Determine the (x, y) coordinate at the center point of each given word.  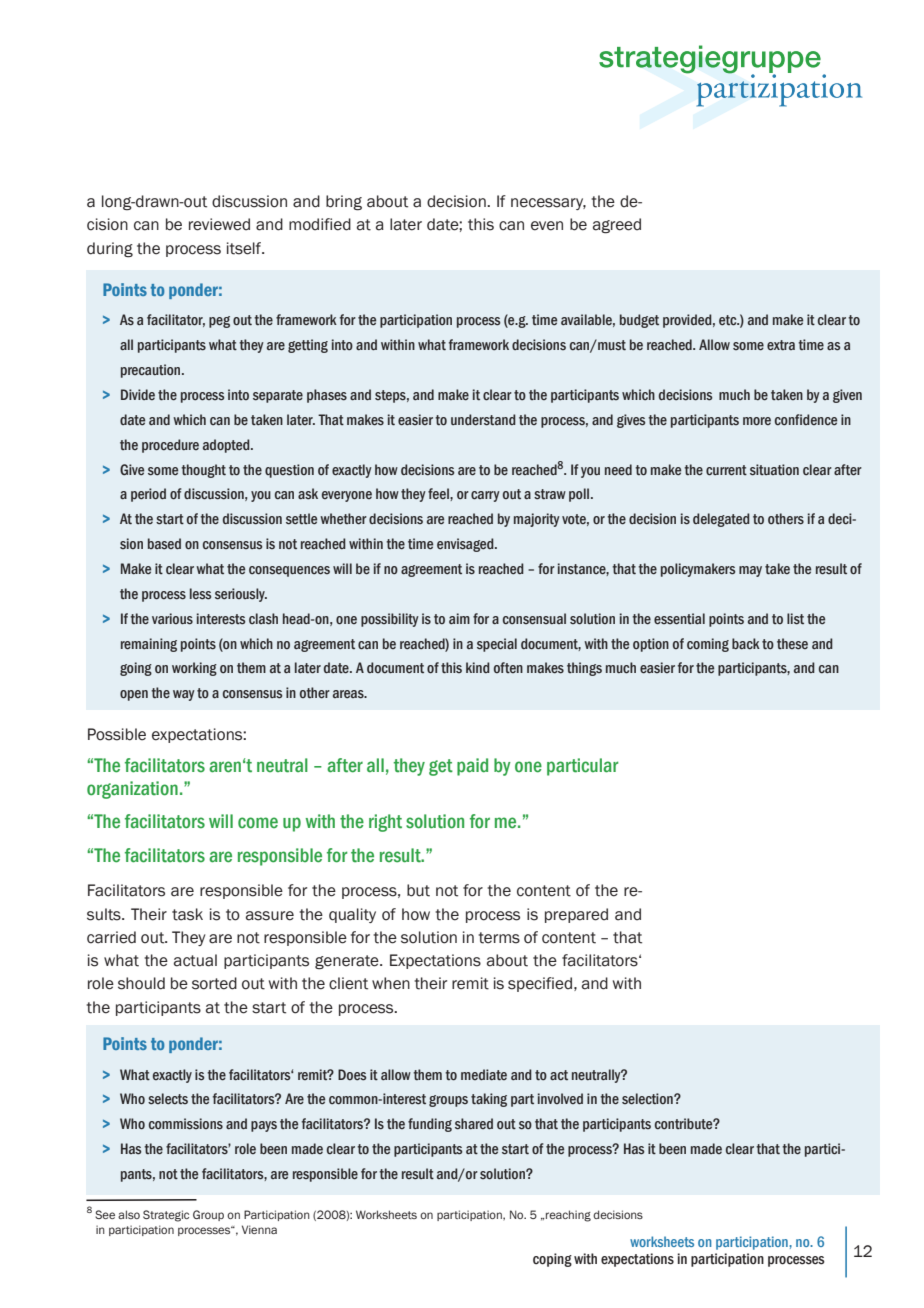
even (547, 226)
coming (708, 645)
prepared (576, 915)
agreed (617, 226)
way (184, 695)
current (726, 470)
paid (472, 767)
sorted (214, 983)
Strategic (166, 1216)
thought (203, 471)
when (391, 983)
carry (485, 496)
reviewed (219, 224)
